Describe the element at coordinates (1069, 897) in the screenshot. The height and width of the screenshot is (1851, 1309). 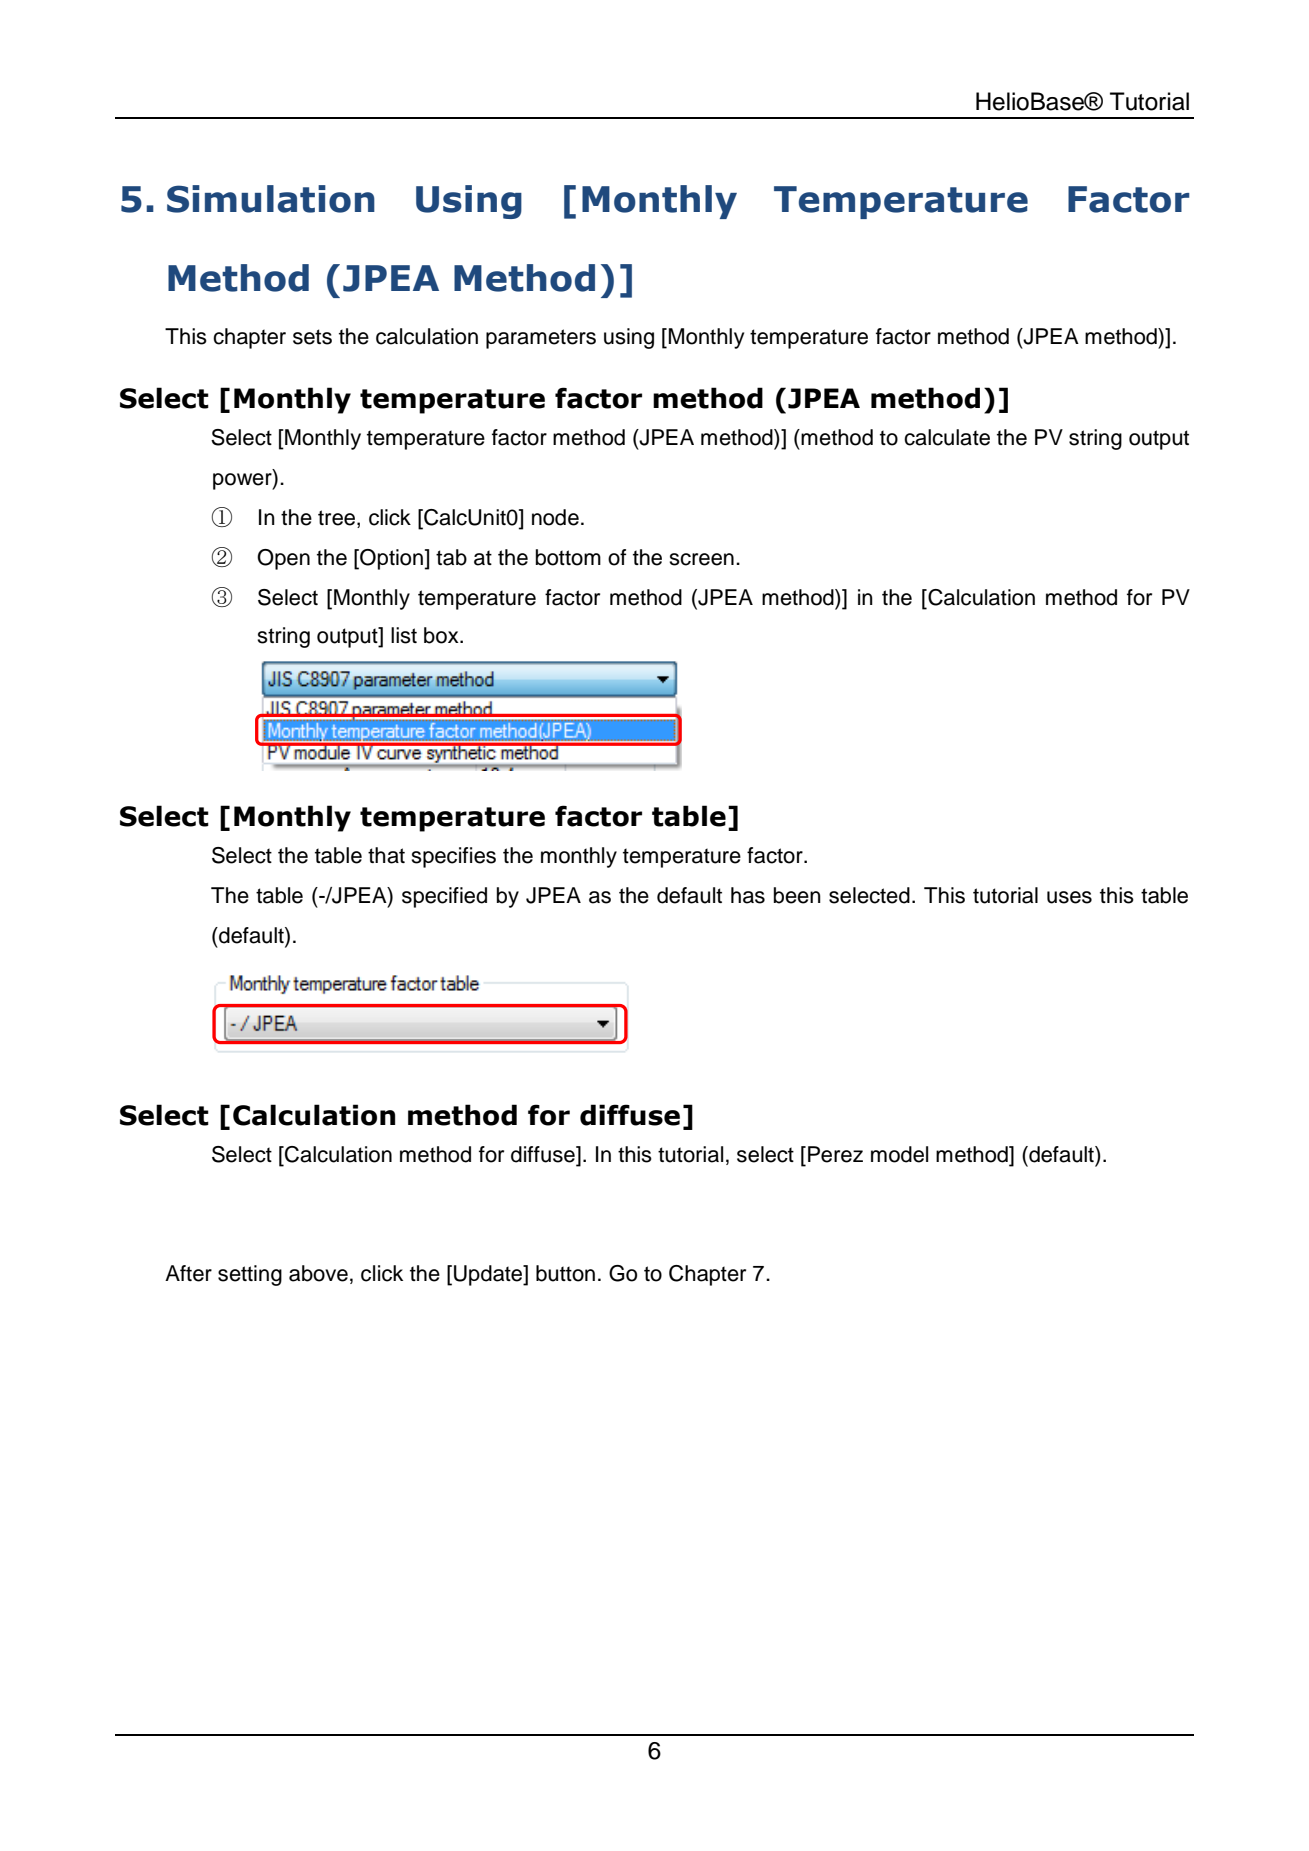
I see `uses` at that location.
